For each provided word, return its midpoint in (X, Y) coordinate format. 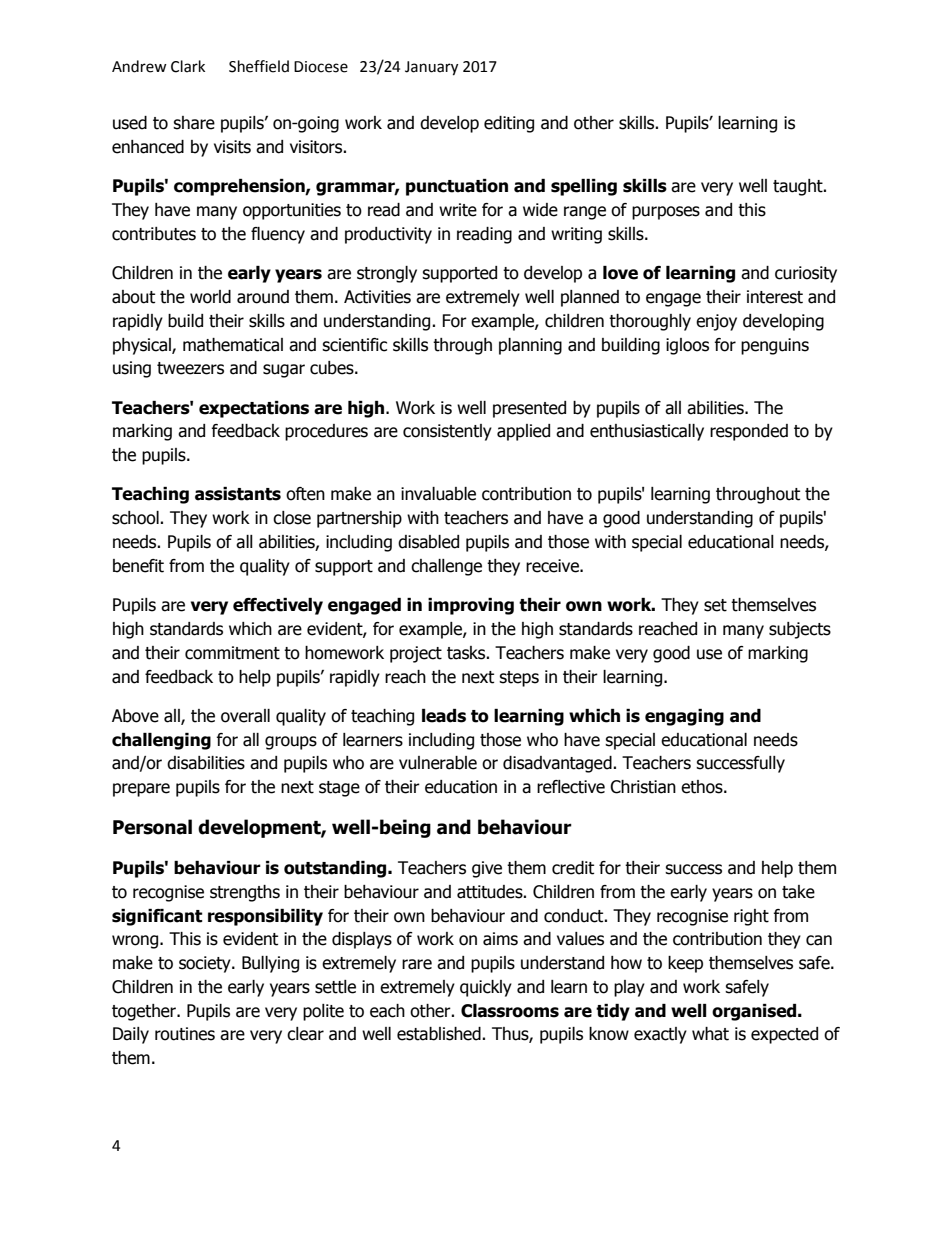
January (431, 68)
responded (749, 432)
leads (444, 716)
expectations (254, 409)
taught (799, 187)
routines (185, 1034)
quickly (486, 988)
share (194, 123)
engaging (684, 717)
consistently (447, 432)
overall (245, 716)
